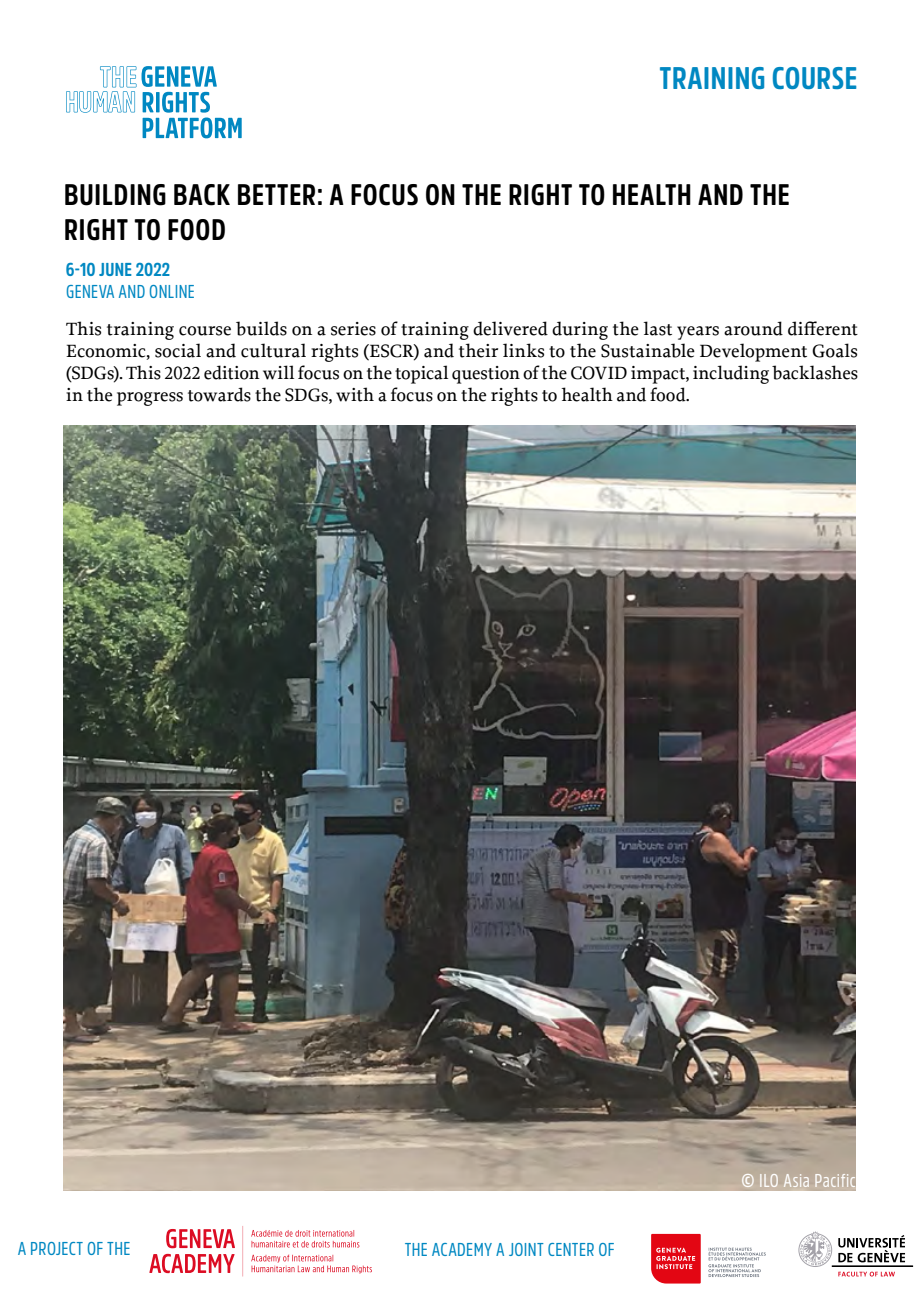  Describe the element at coordinates (115, 195) in the page. I see `BUILDING` at that location.
